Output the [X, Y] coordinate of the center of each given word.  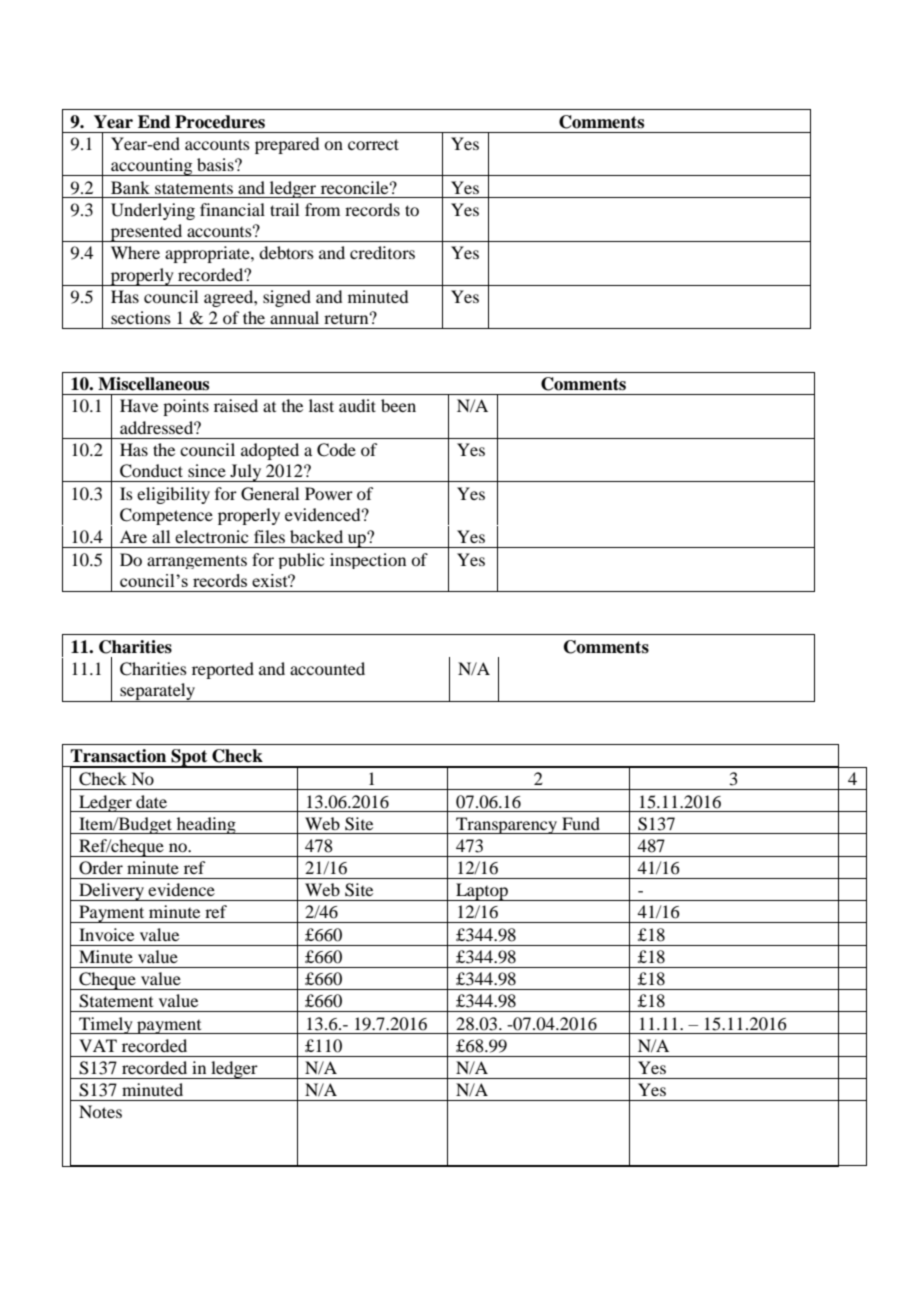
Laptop [482, 892]
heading [206, 825]
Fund [581, 823]
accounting [152, 167]
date [151, 801]
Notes [100, 1111]
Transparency [506, 825]
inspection [368, 561]
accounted [327, 668]
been [398, 405]
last [321, 405]
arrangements [197, 562]
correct [373, 144]
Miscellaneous [153, 384]
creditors [382, 252]
